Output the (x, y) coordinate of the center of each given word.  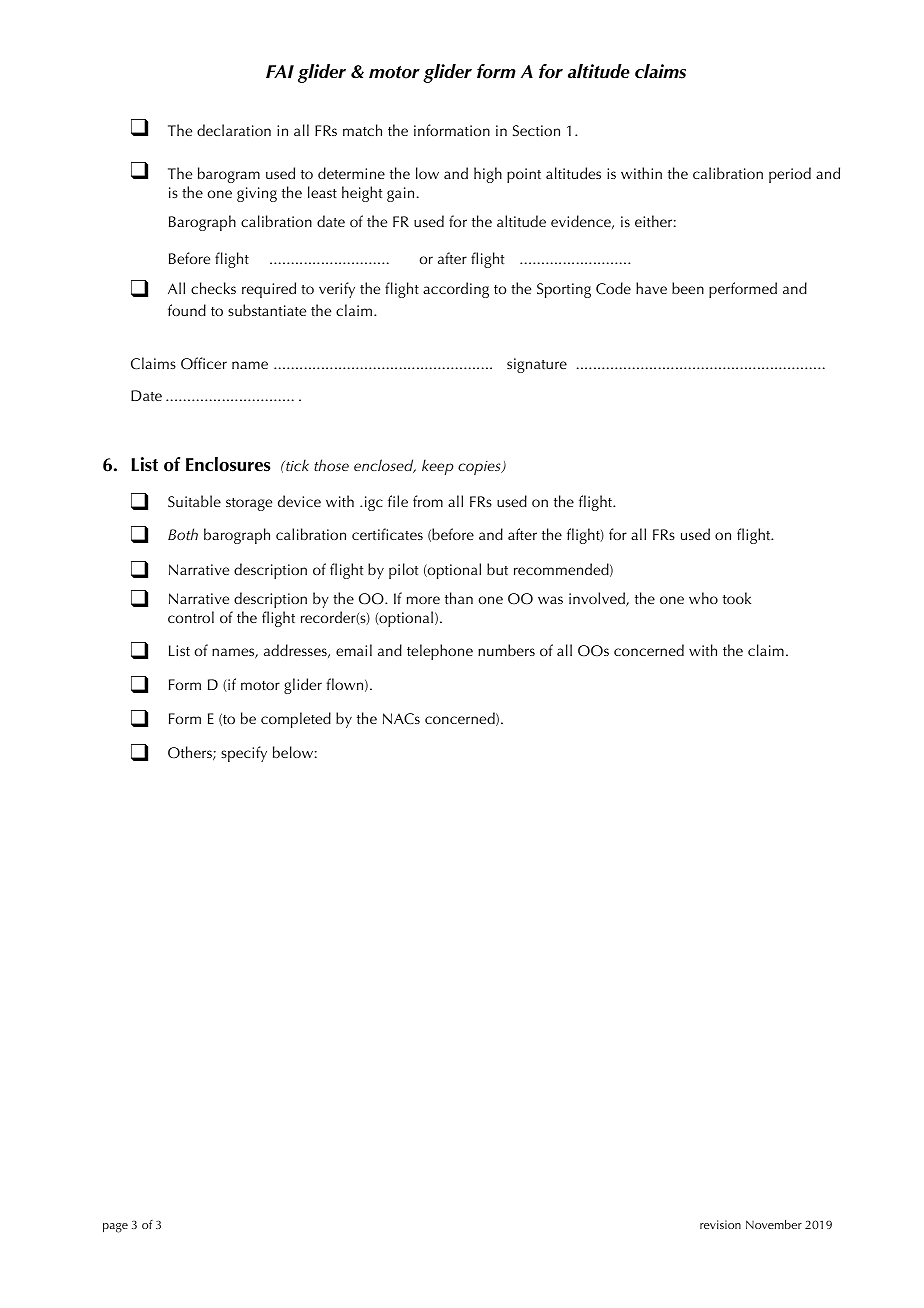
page (115, 1228)
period (790, 175)
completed (296, 720)
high (488, 175)
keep (438, 467)
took (737, 598)
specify (244, 754)
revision (720, 1224)
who (703, 598)
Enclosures (228, 464)
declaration (234, 130)
